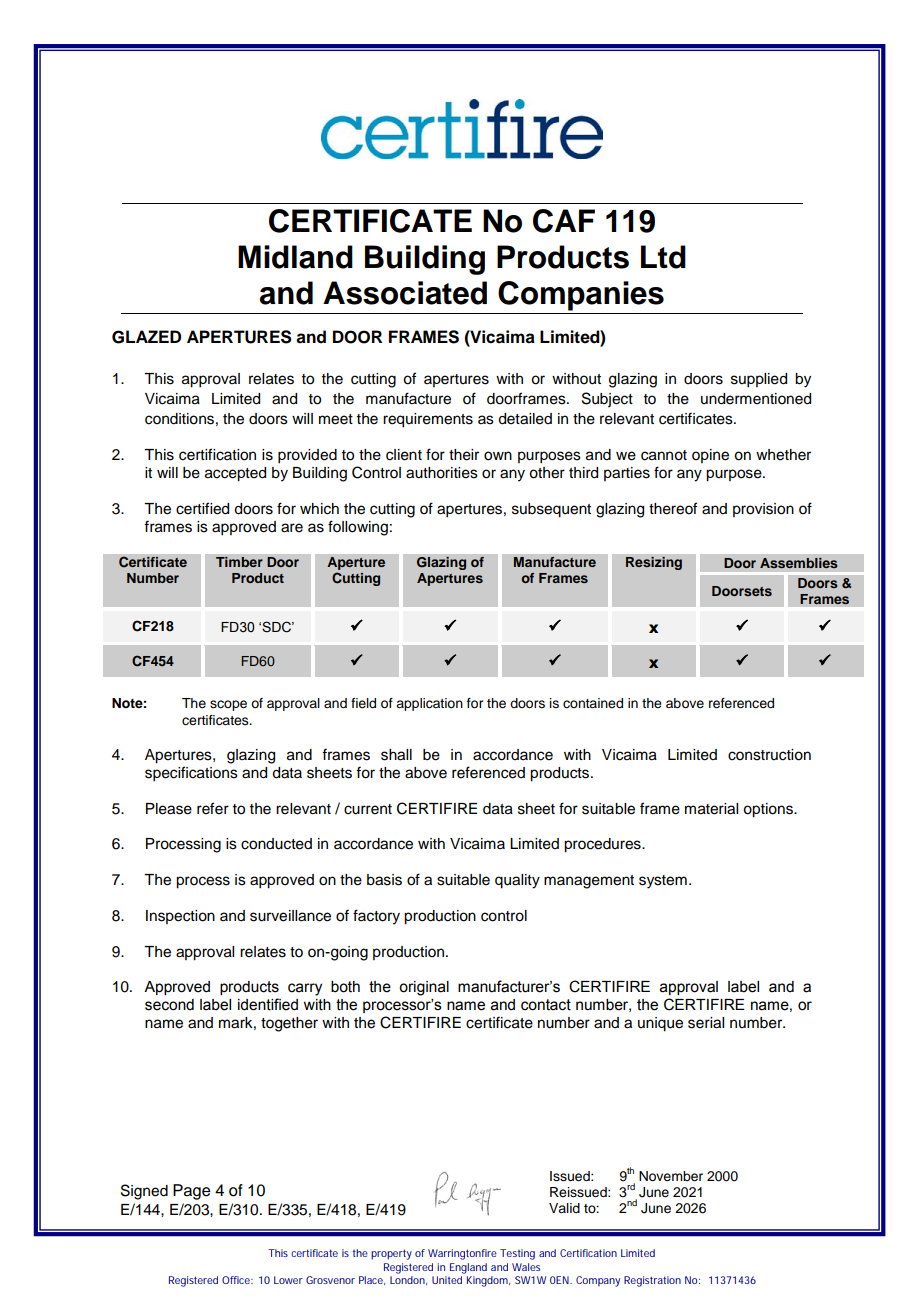 The height and width of the screenshot is (1308, 924). Describe the element at coordinates (268, 1004) in the screenshot. I see `identified` at that location.
